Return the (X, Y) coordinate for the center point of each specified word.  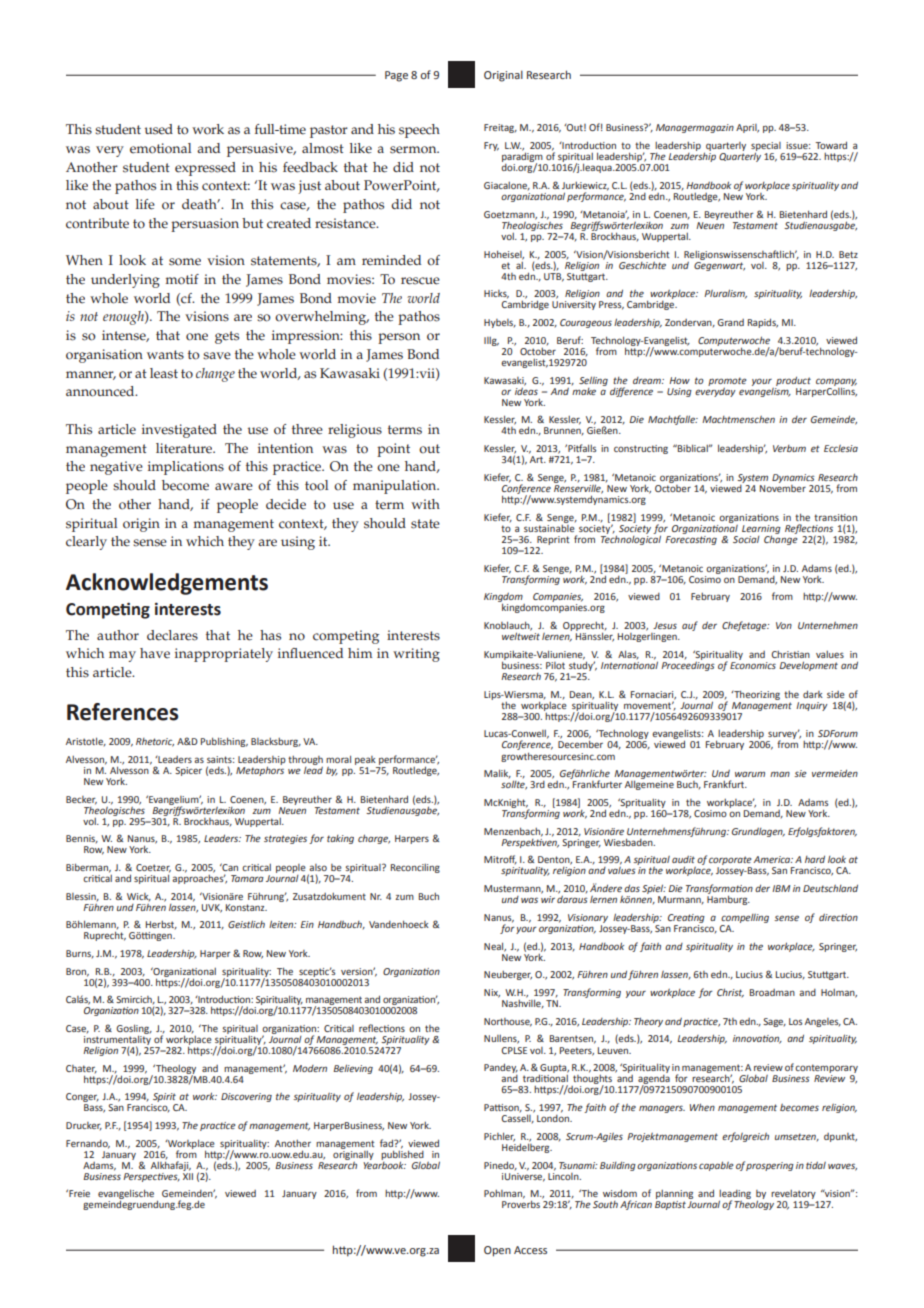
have (155, 653)
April (747, 128)
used (159, 129)
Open (497, 1251)
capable (716, 1166)
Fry (491, 146)
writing (416, 655)
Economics (753, 664)
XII (188, 1175)
